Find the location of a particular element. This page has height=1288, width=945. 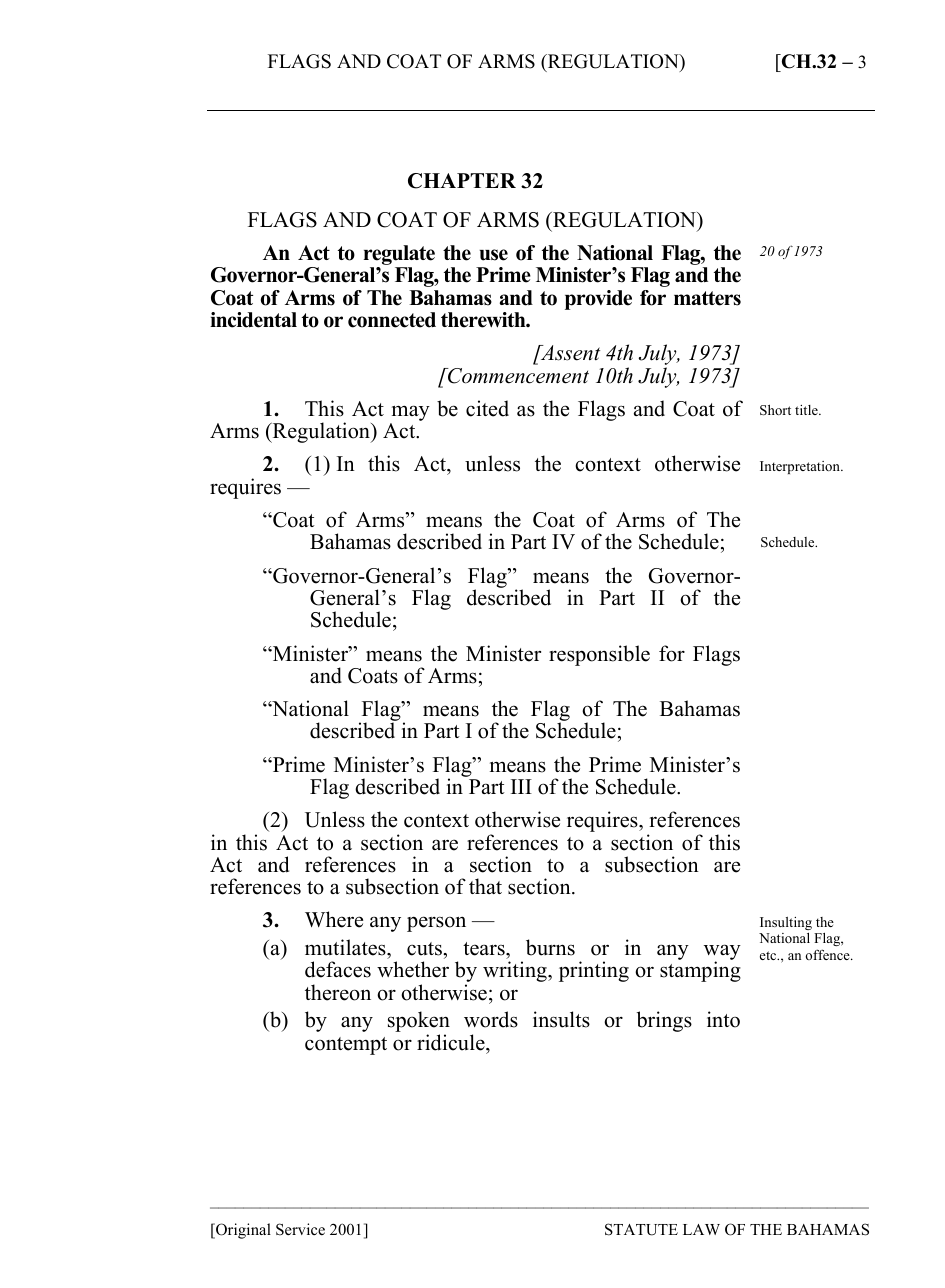

mutilates is located at coordinates (346, 947).
